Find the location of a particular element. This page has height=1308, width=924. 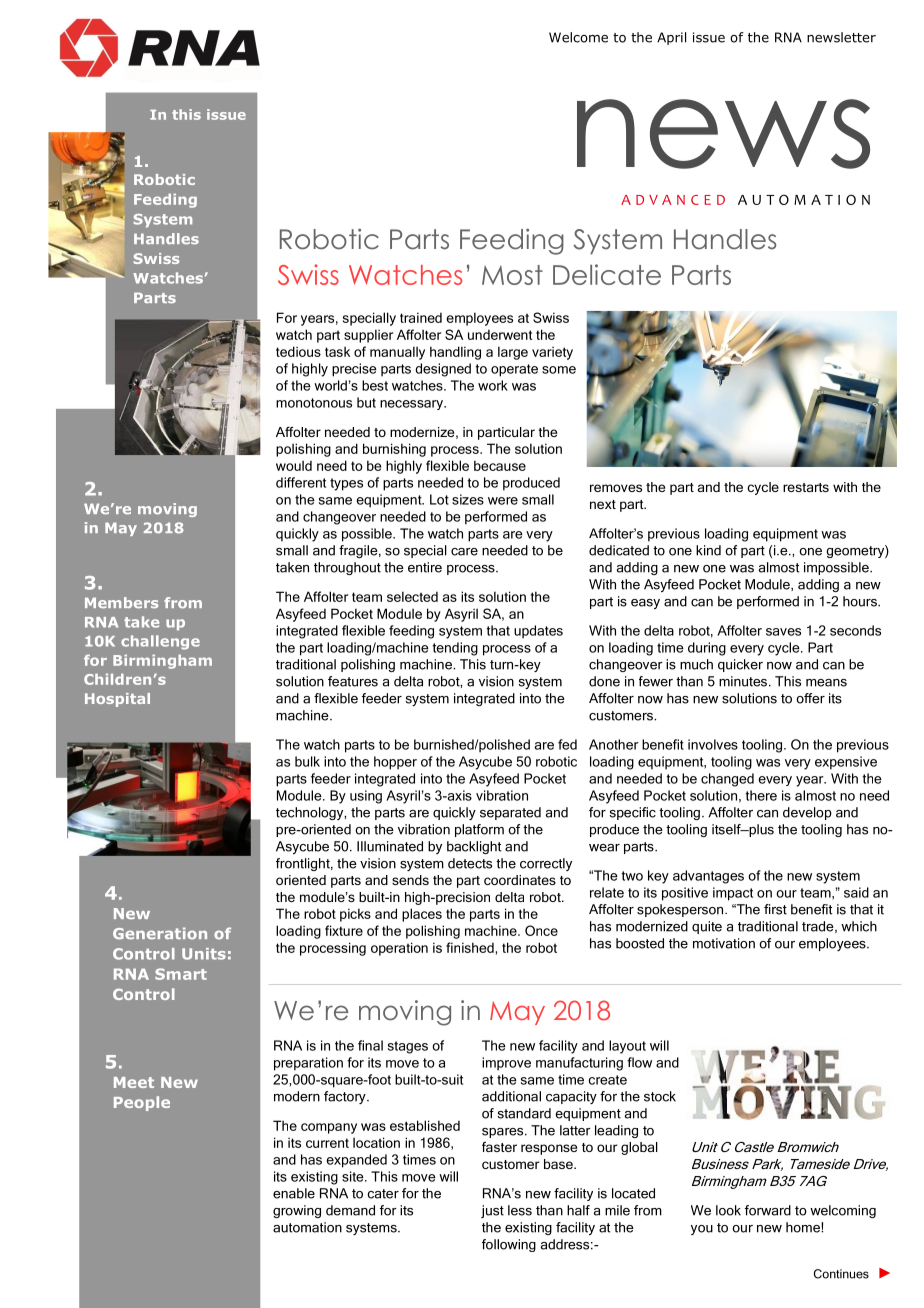

saves is located at coordinates (783, 632).
